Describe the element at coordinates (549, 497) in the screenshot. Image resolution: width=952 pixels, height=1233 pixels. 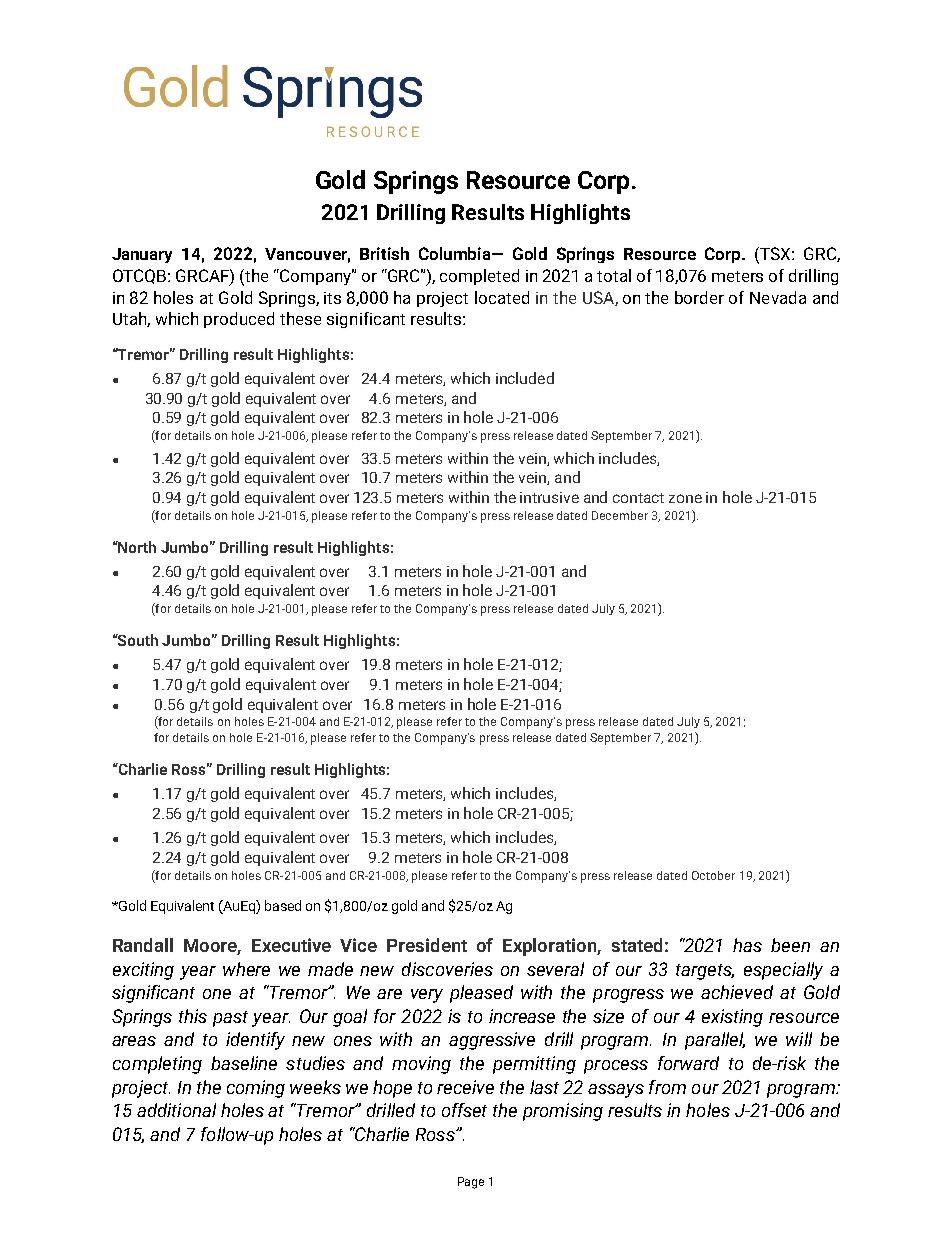
I see `intrusive` at that location.
